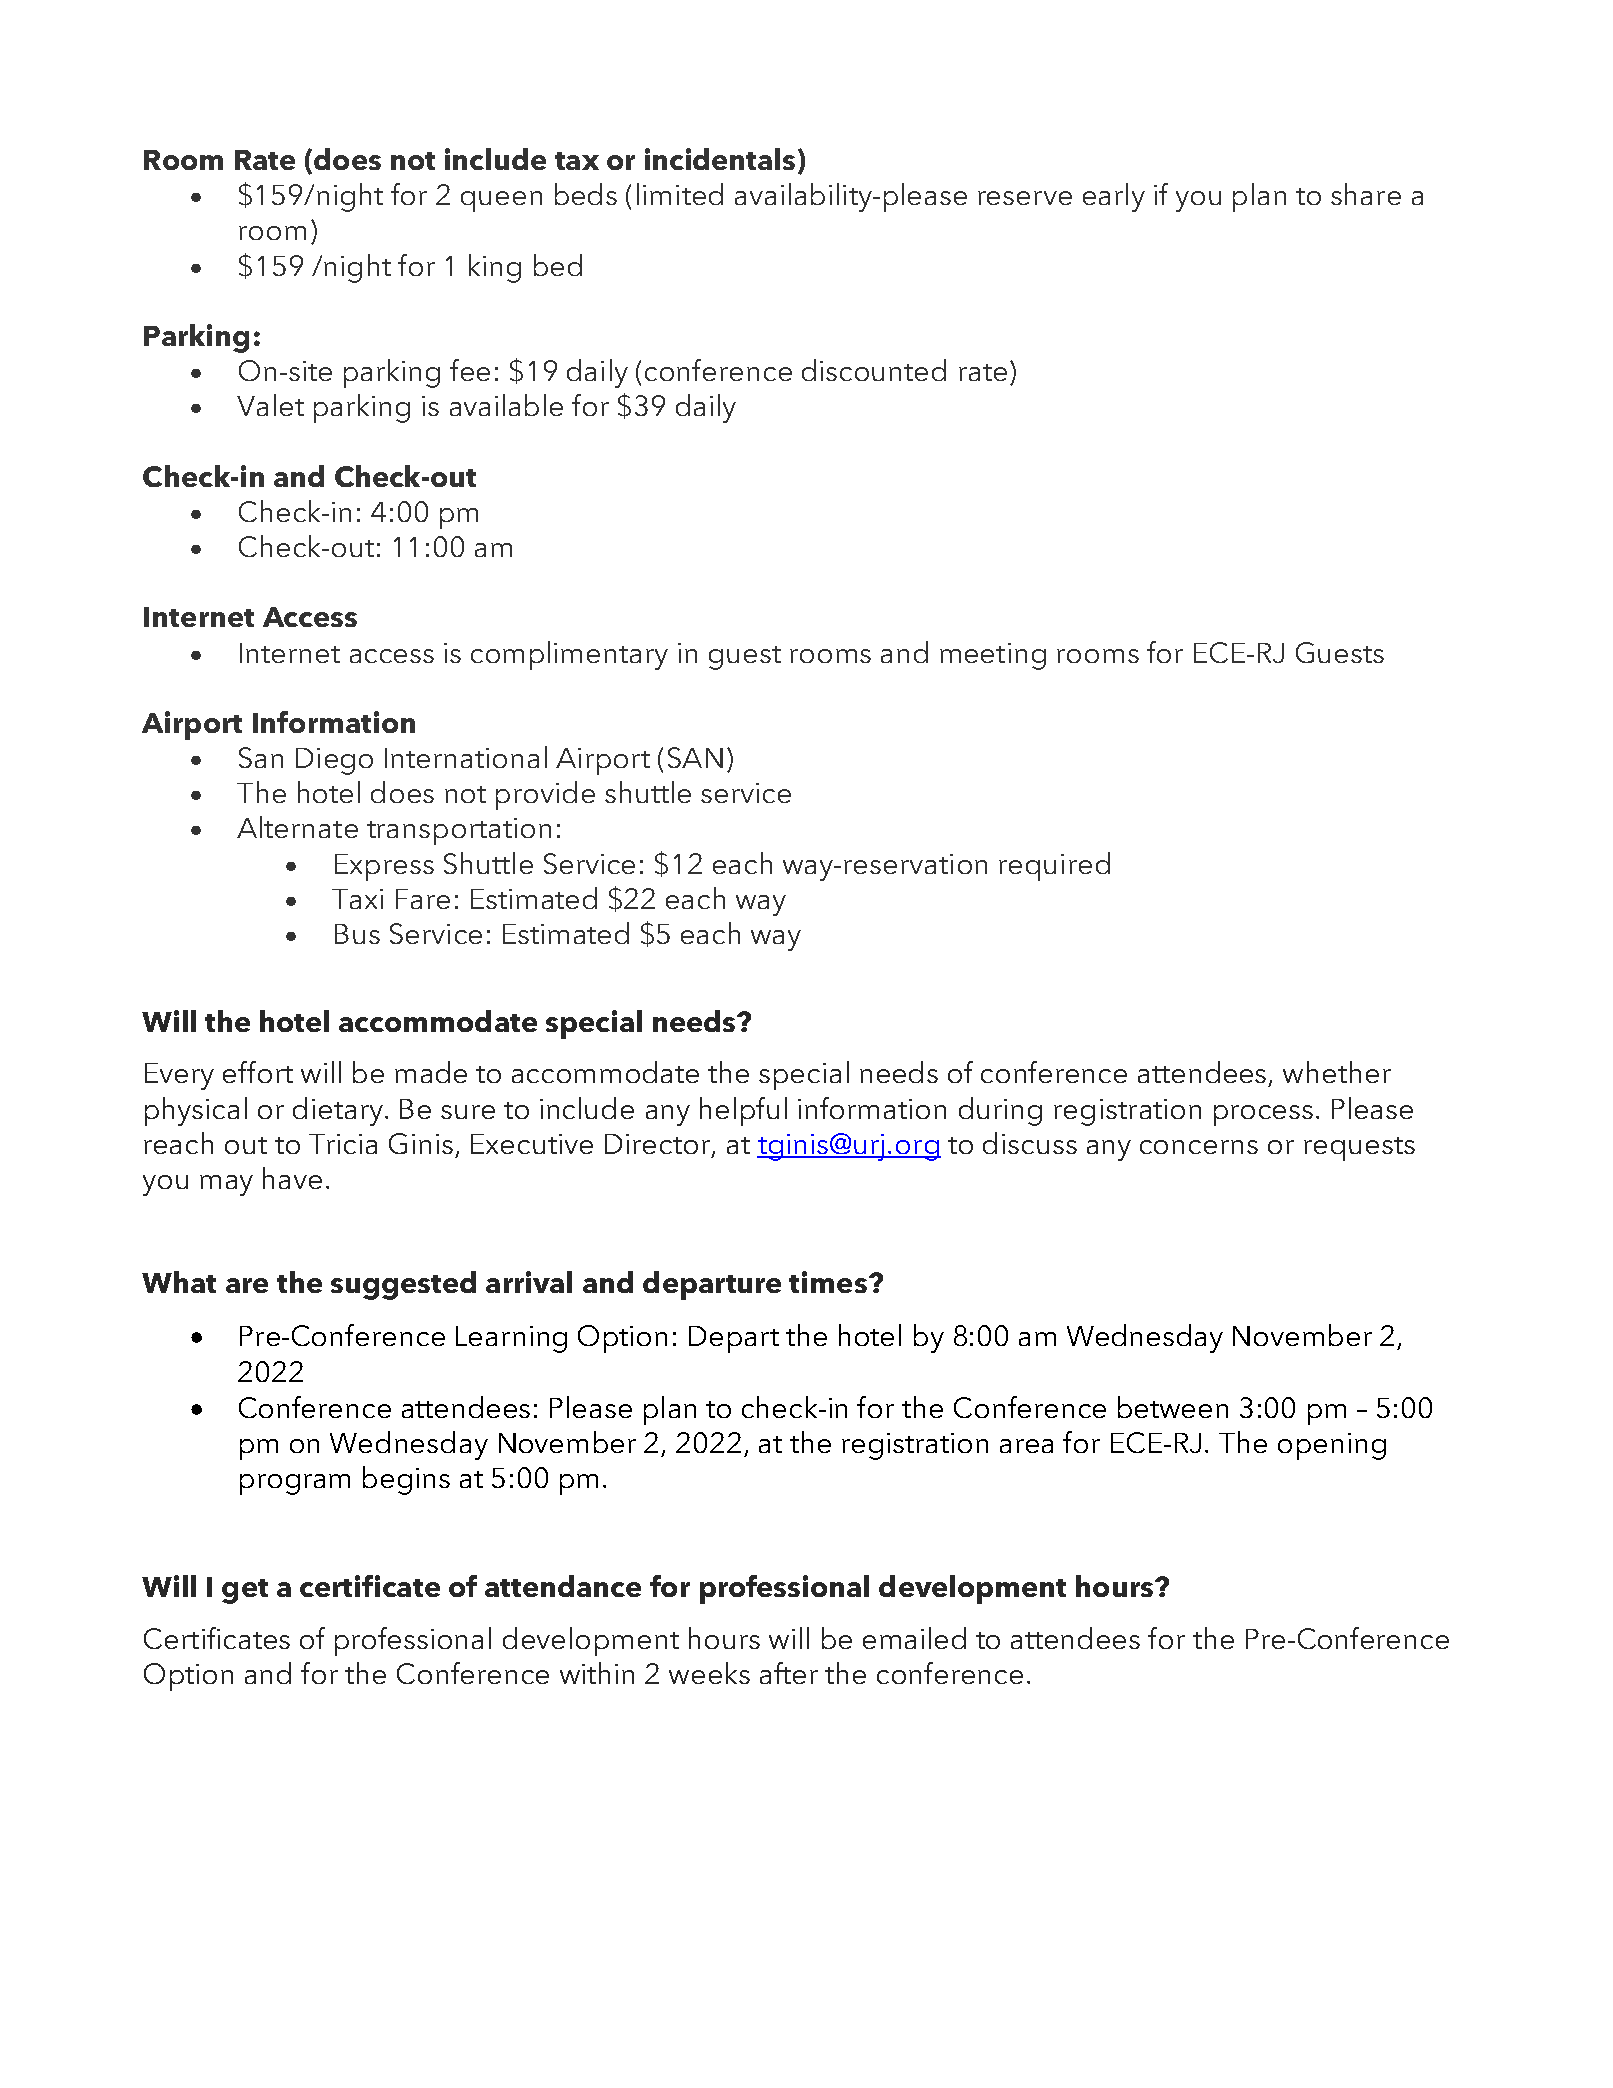 This document has width=1613, height=2088. What do you see at coordinates (245, 1591) in the document?
I see `get` at bounding box center [245, 1591].
